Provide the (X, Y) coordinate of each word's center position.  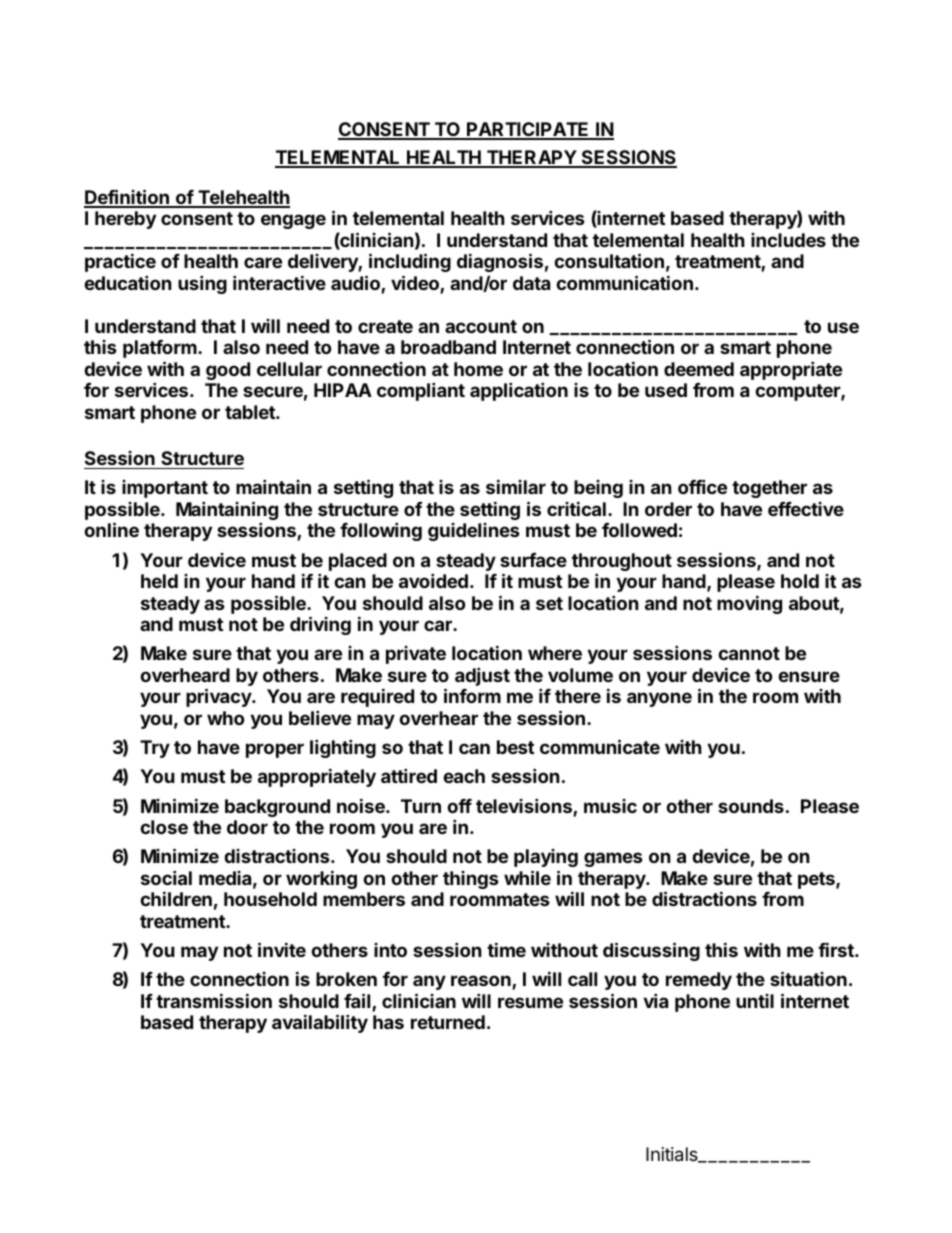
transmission (214, 1000)
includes (788, 240)
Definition (127, 198)
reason (482, 982)
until (755, 1001)
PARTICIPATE (528, 130)
